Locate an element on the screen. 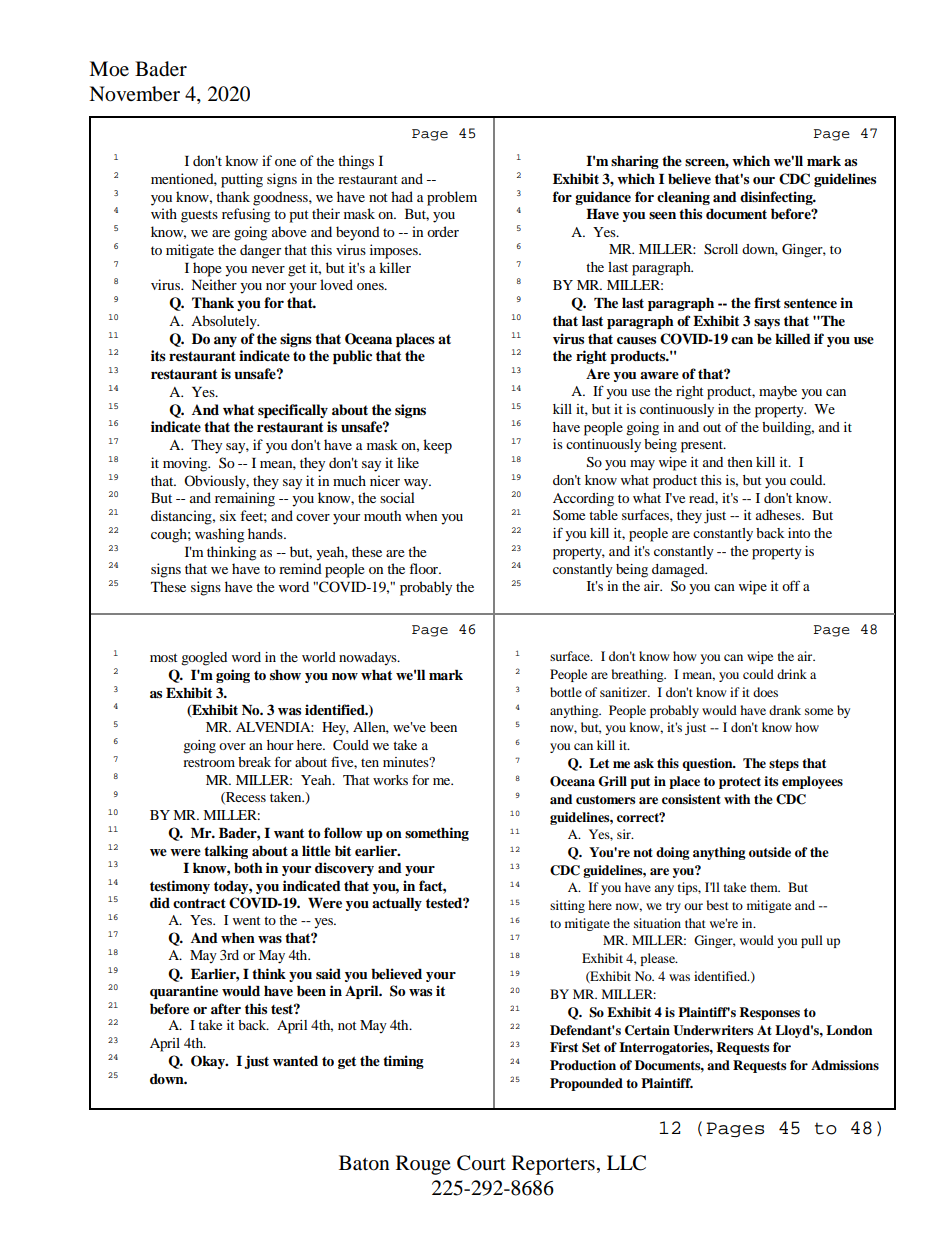 The image size is (952, 1233). them is located at coordinates (765, 887).
